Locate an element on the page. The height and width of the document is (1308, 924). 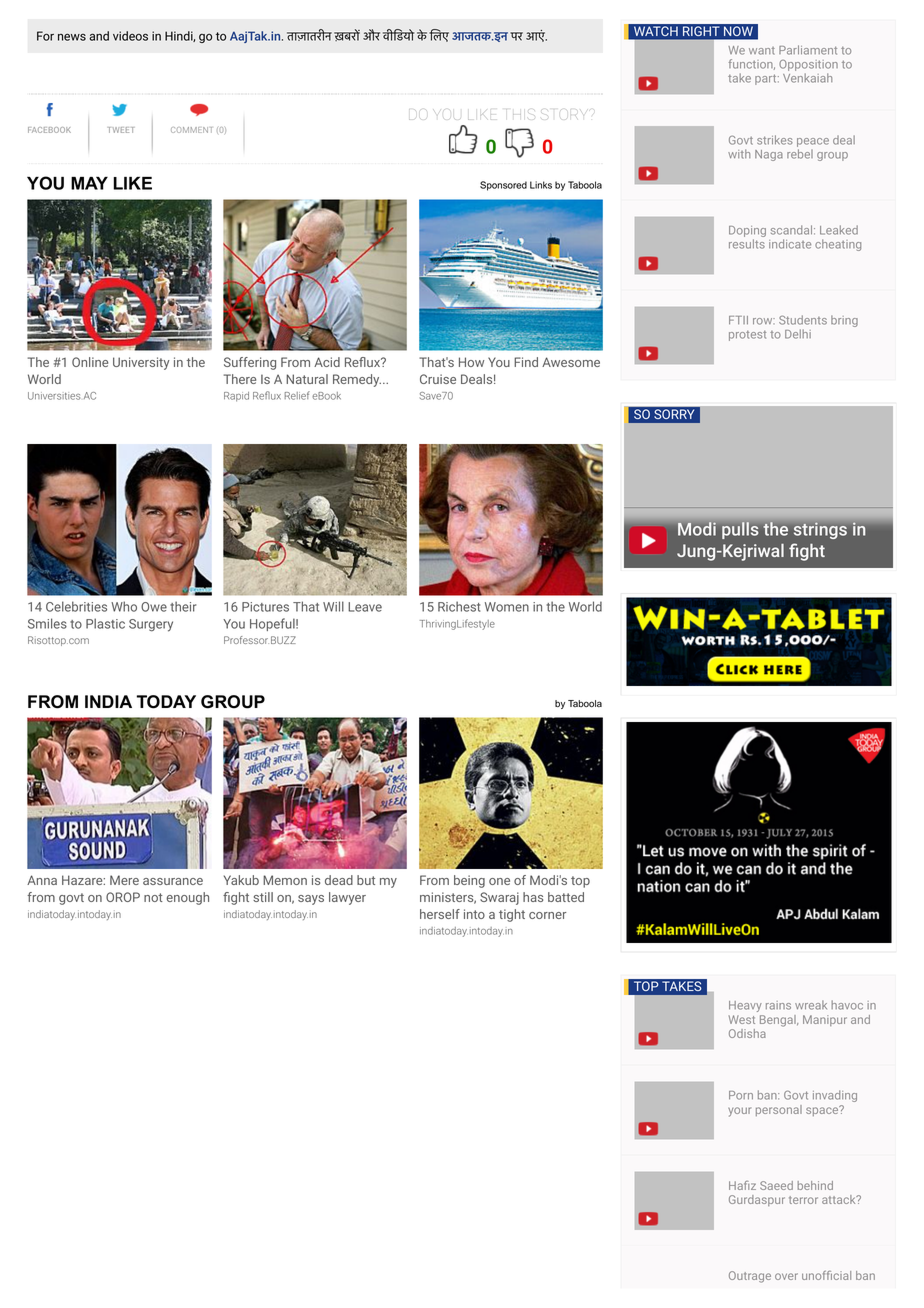
batted is located at coordinates (566, 897).
